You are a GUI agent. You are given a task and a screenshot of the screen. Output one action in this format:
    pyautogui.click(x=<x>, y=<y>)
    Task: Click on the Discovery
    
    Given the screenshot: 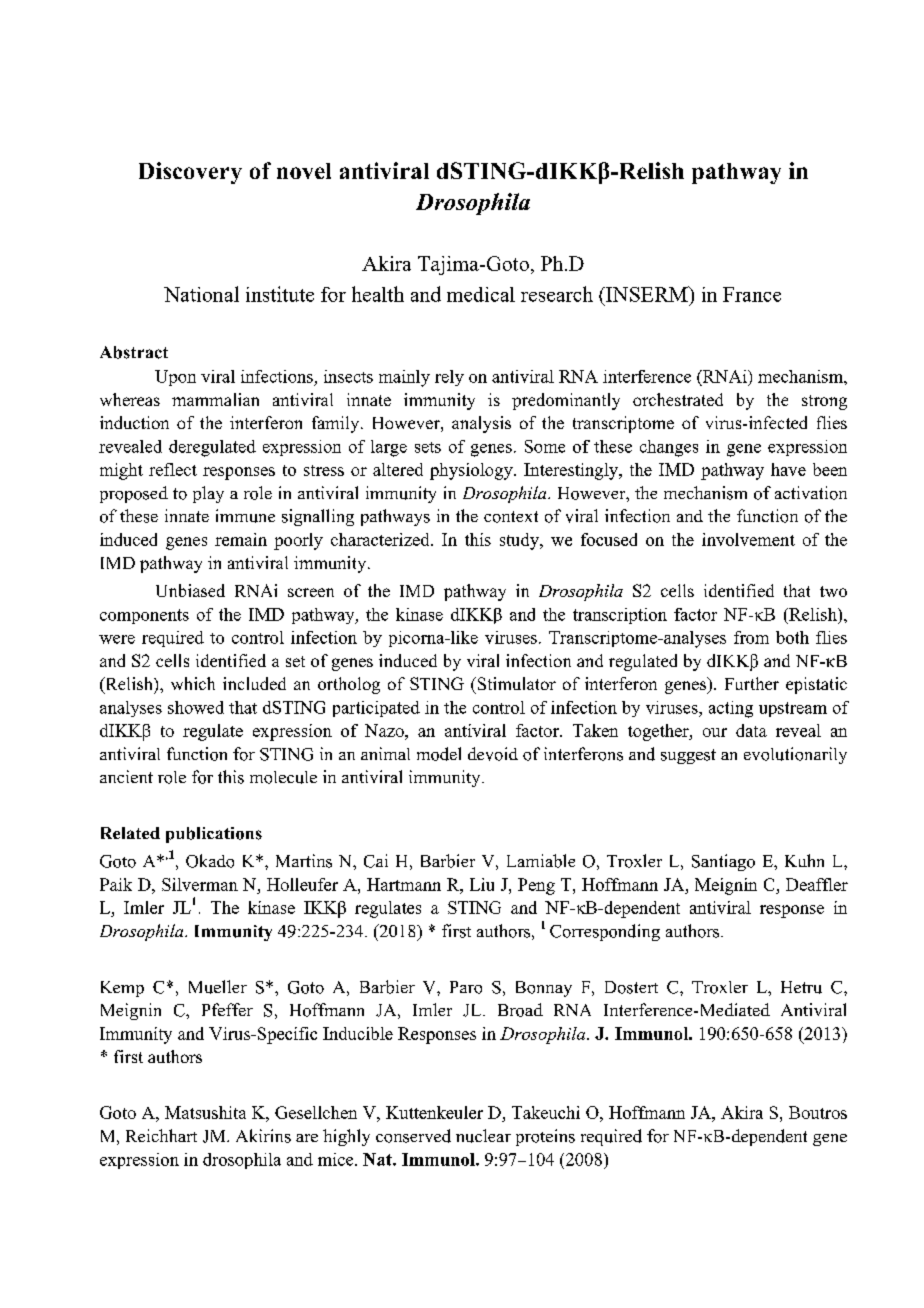 What is the action you would take?
    pyautogui.click(x=190, y=173)
